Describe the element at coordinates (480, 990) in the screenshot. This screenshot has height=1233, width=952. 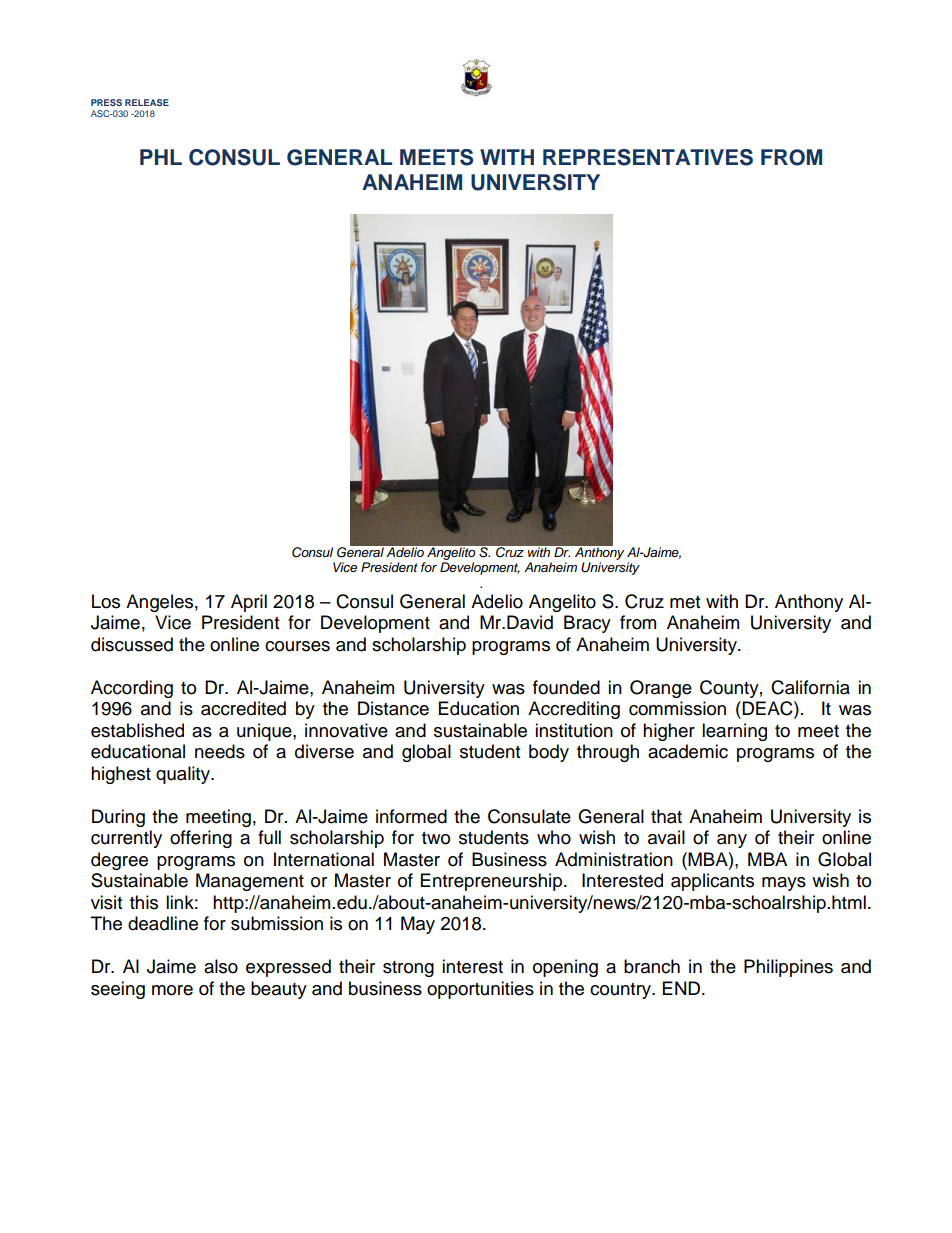
I see `opportunities` at that location.
